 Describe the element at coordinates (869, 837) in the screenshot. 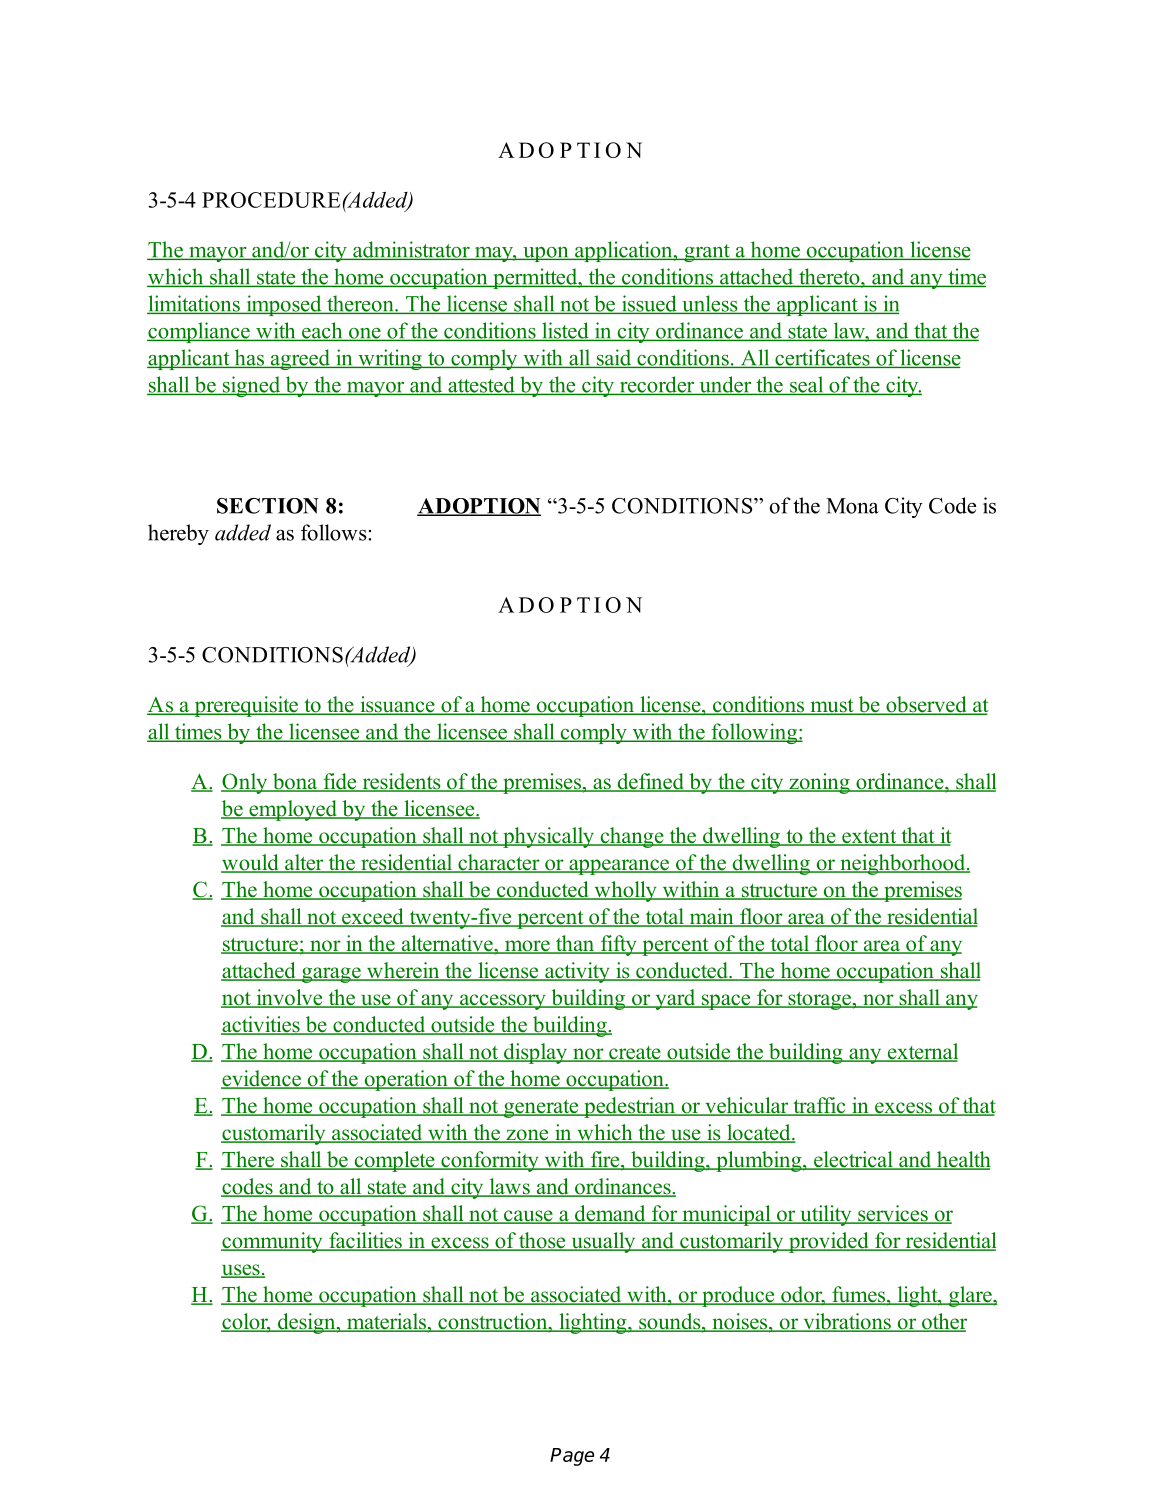

I see `extent` at that location.
